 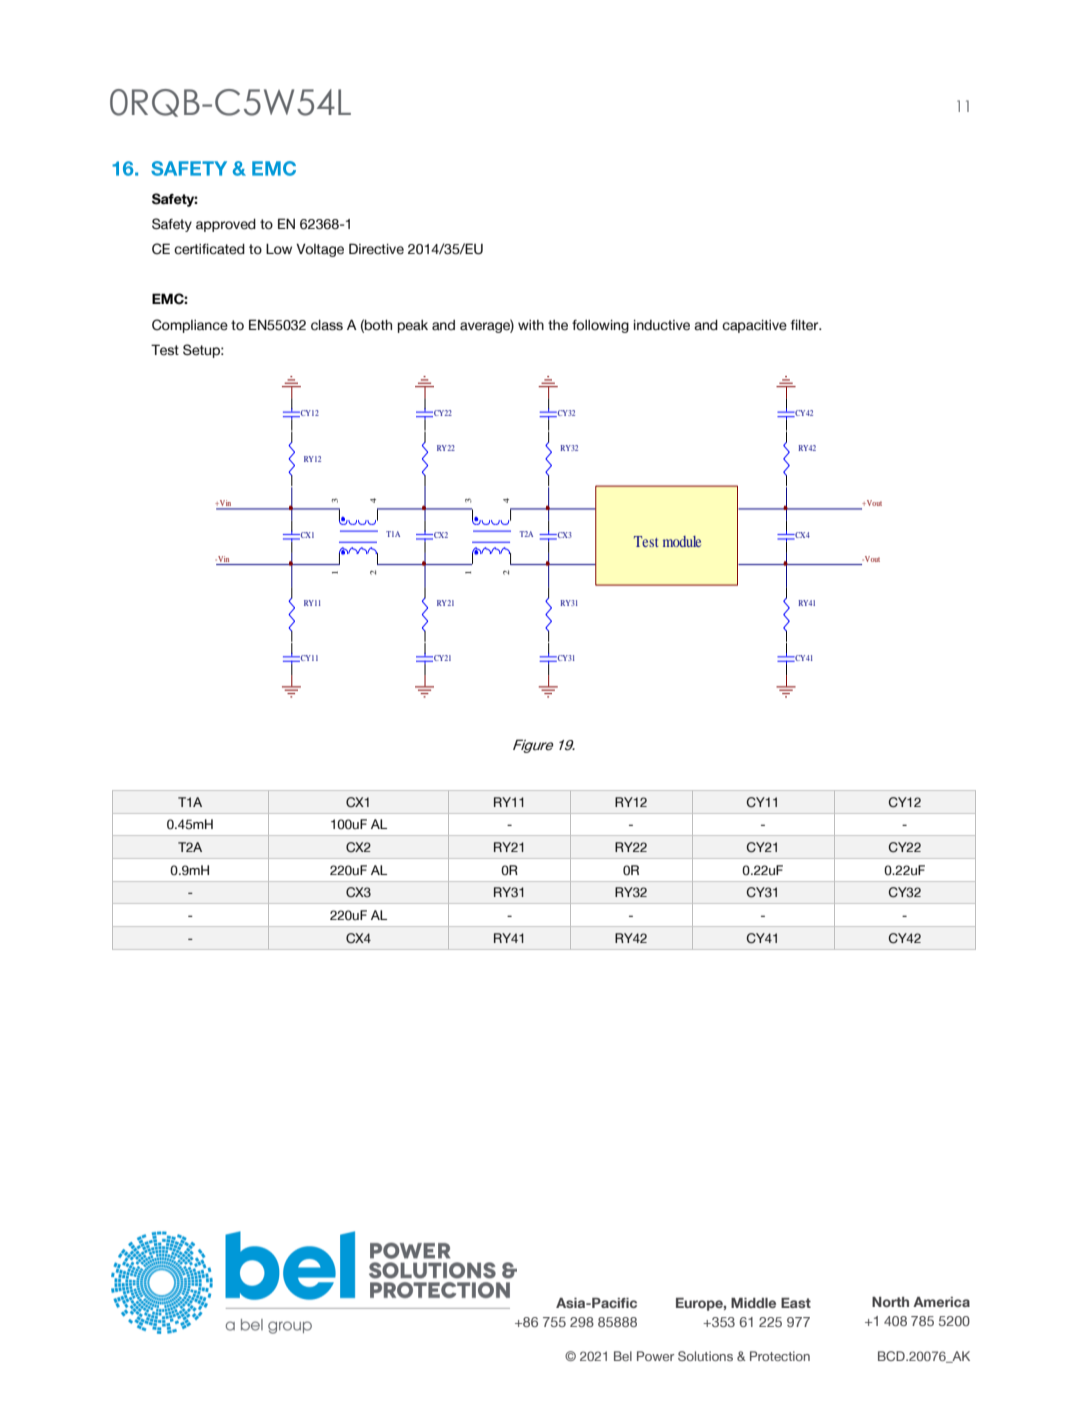 What do you see at coordinates (778, 926) in the document?
I see `Size` at bounding box center [778, 926].
